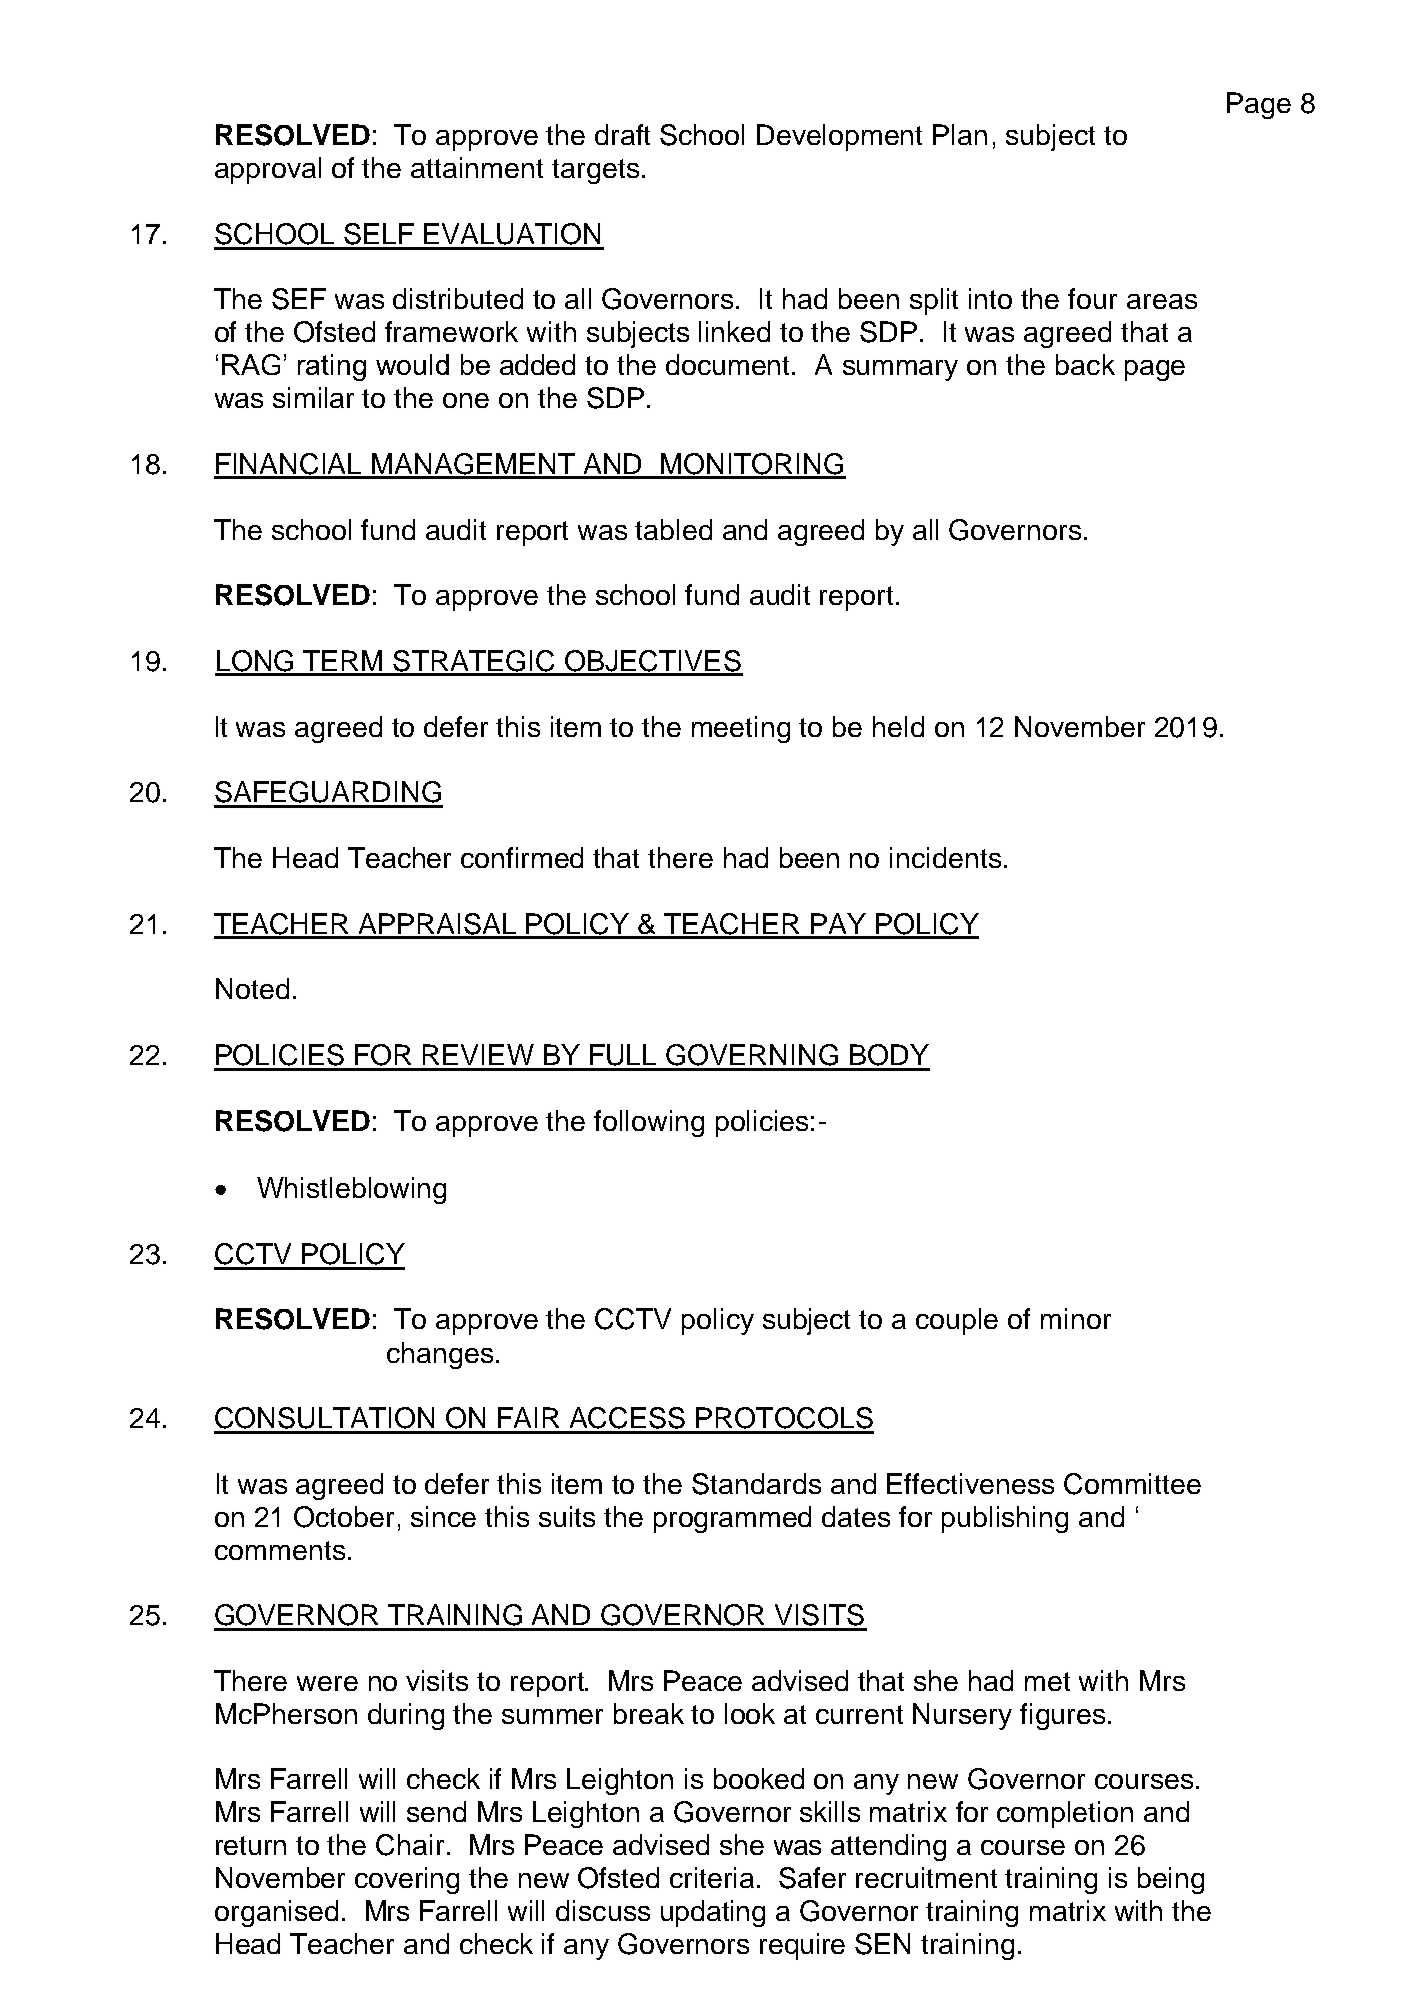  Describe the element at coordinates (732, 1519) in the image. I see `programmed` at that location.
